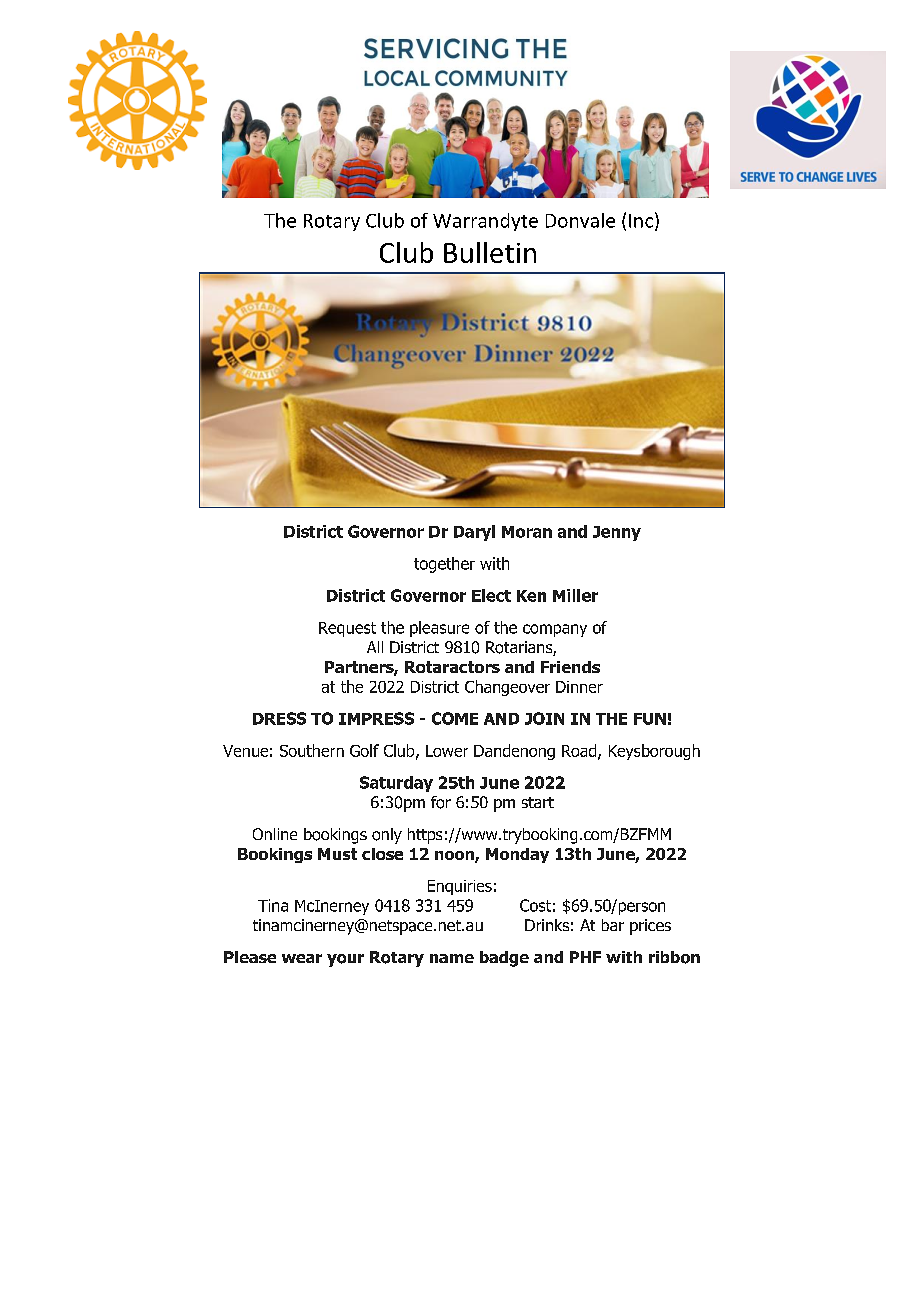 This page has height=1308, width=924. Describe the element at coordinates (279, 718) in the page. I see `DRESS` at that location.
